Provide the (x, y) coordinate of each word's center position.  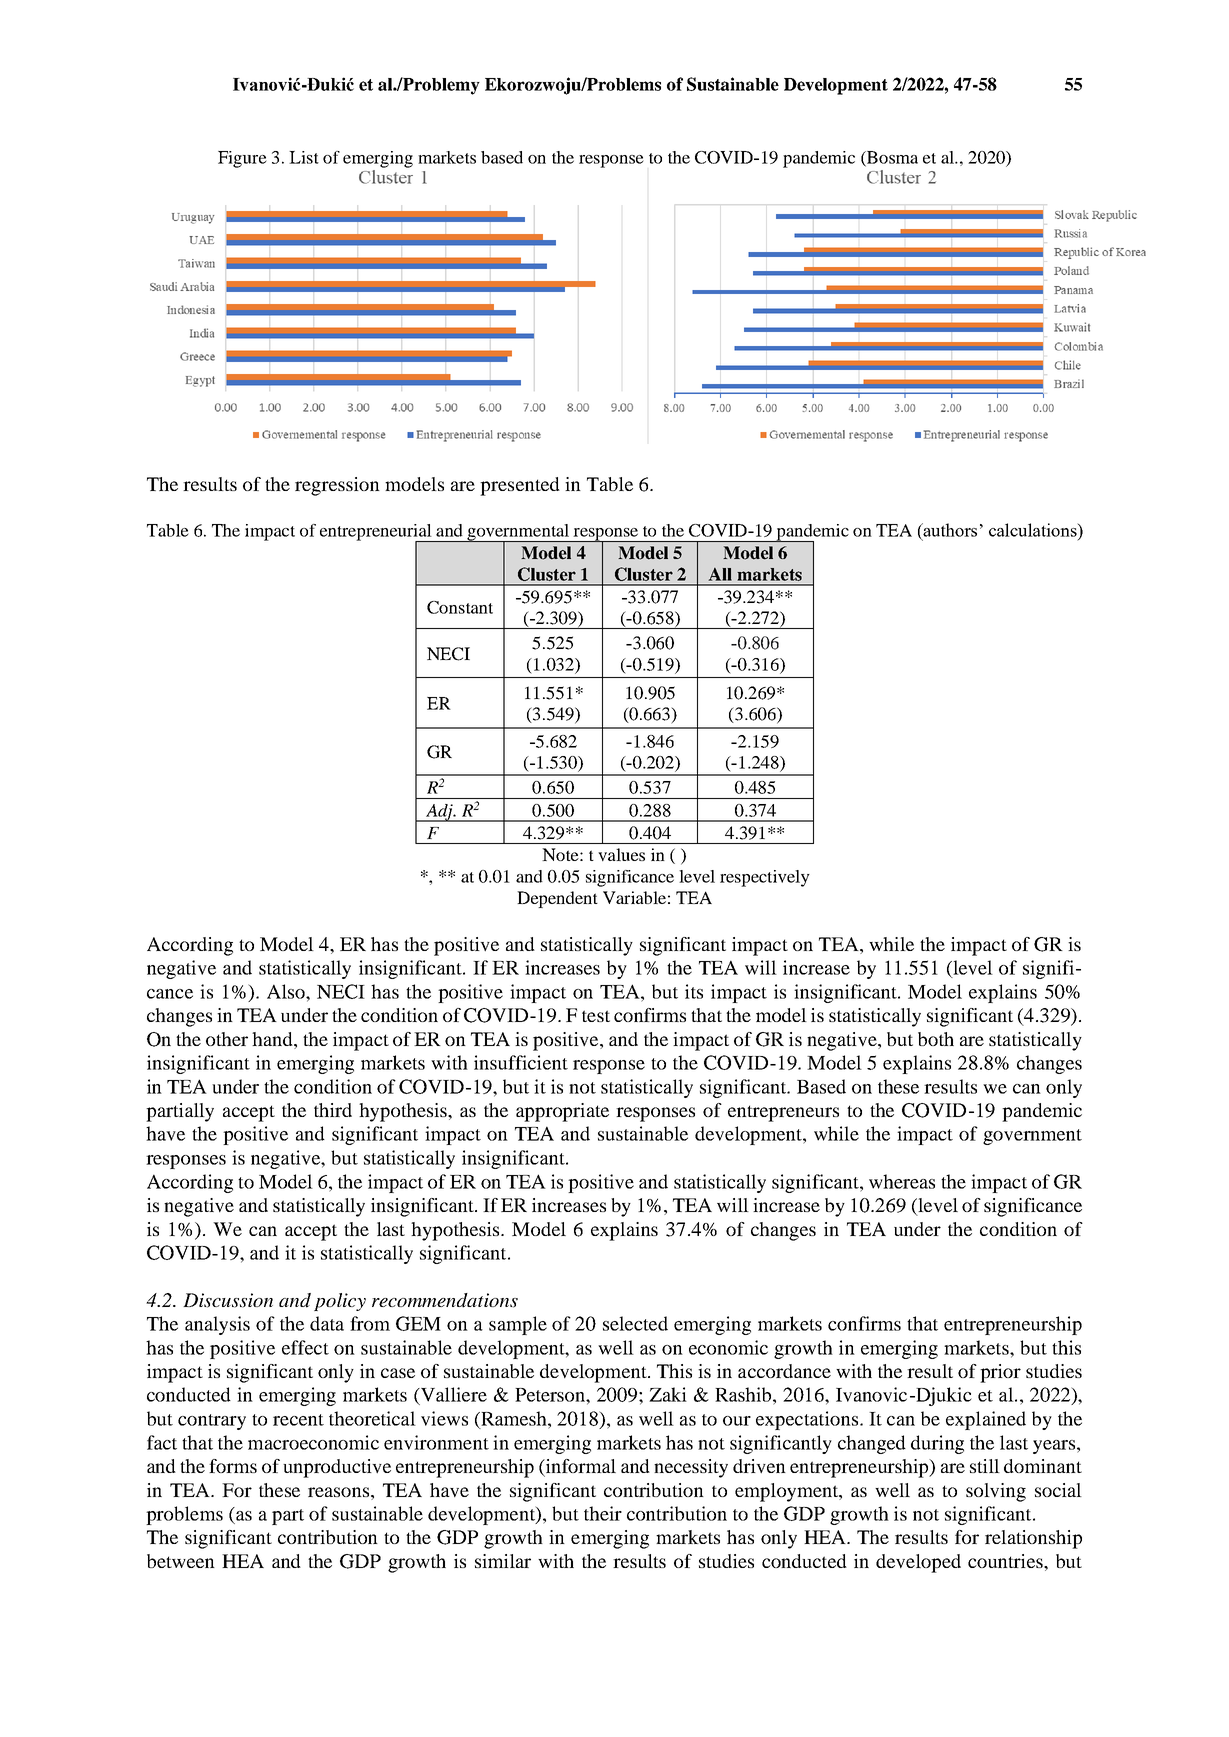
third (333, 1110)
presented (520, 486)
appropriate (562, 1112)
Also (287, 991)
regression (337, 486)
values (621, 854)
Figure (242, 159)
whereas (902, 1181)
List (304, 157)
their (603, 1513)
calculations (1034, 530)
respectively (765, 878)
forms (233, 1466)
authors (949, 530)
